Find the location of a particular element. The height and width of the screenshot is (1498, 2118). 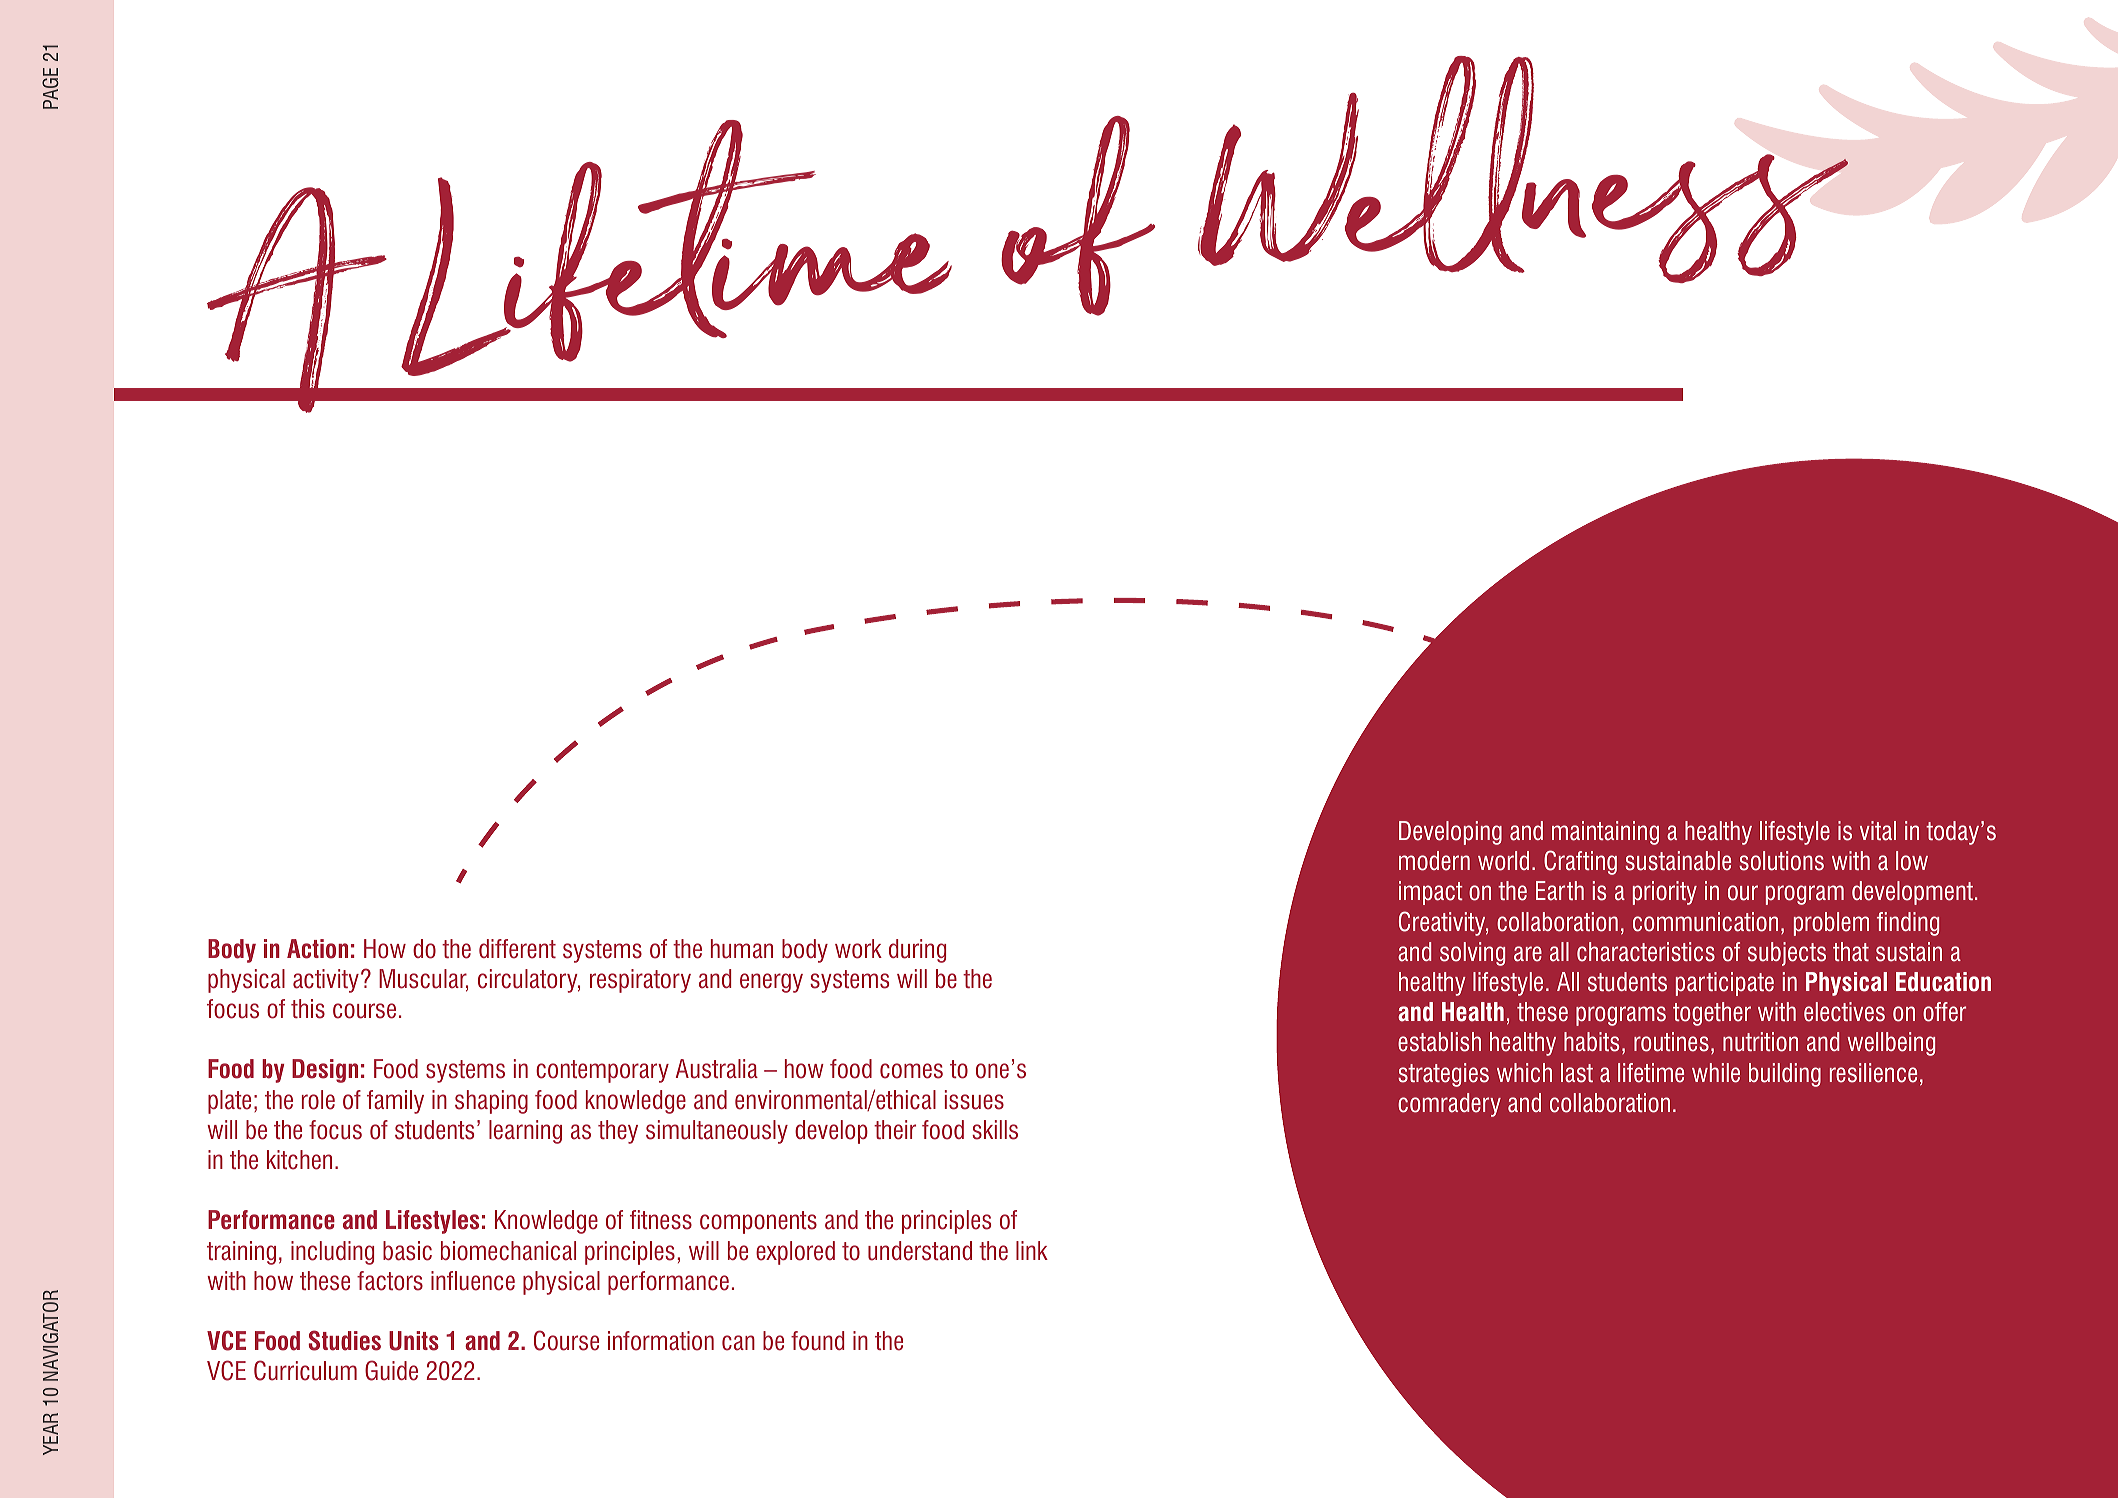

modern is located at coordinates (1434, 861).
